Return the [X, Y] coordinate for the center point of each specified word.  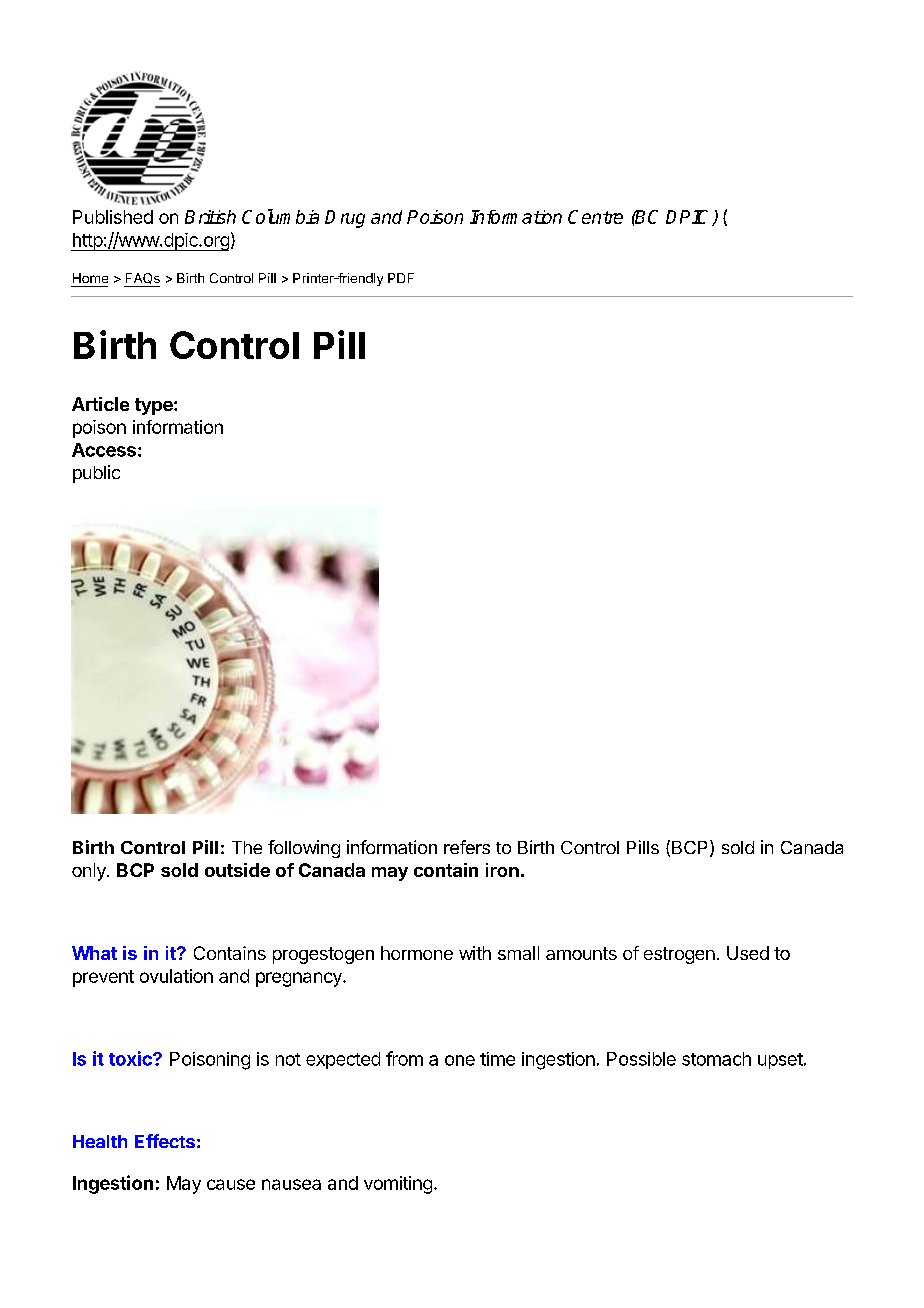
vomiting [398, 1185]
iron [502, 870]
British [210, 217]
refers [467, 847]
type [155, 406]
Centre [595, 217]
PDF [401, 278]
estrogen [679, 955]
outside [237, 870]
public [96, 474]
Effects [165, 1141]
